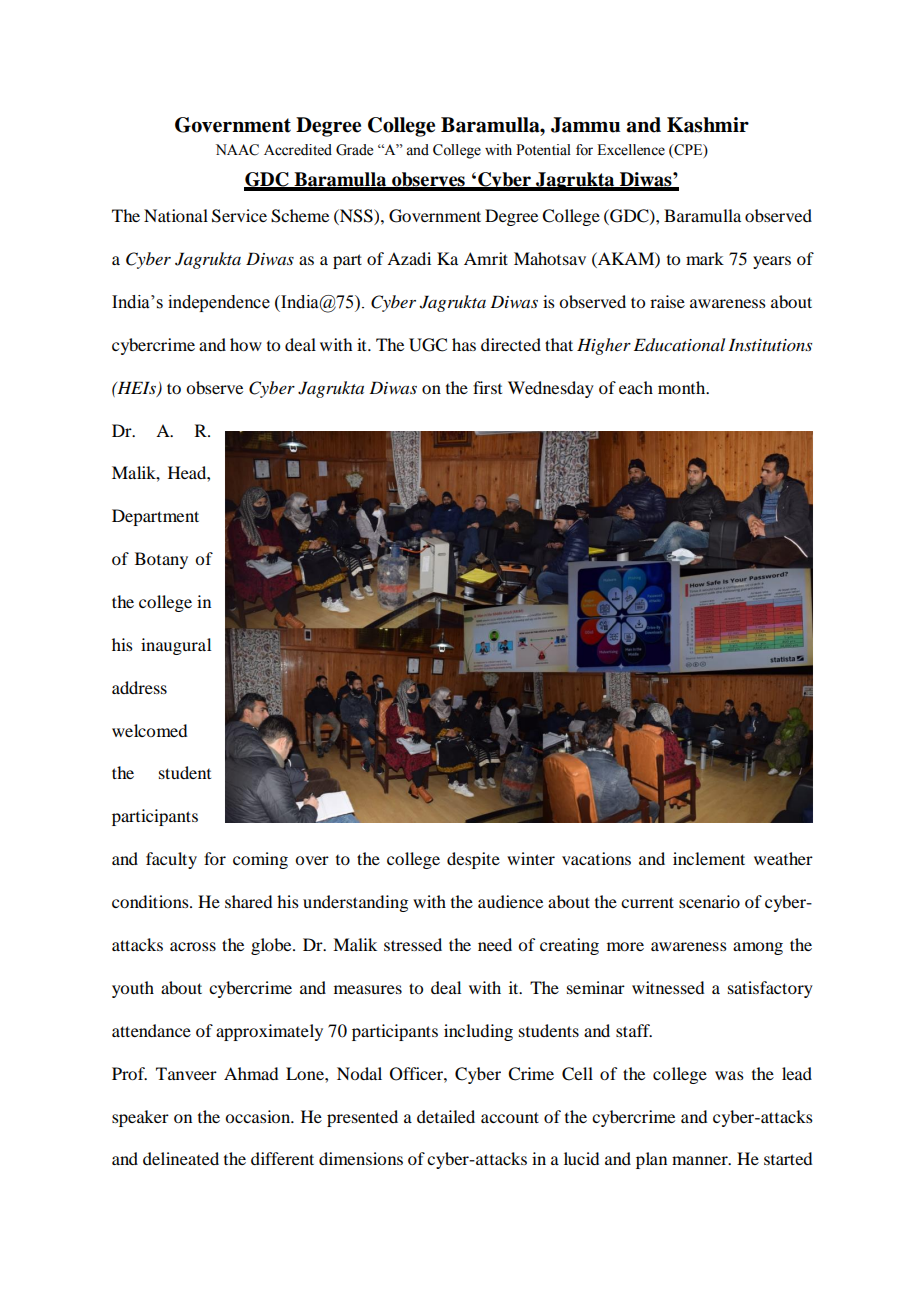  What do you see at coordinates (473, 860) in the screenshot?
I see `despite` at bounding box center [473, 860].
